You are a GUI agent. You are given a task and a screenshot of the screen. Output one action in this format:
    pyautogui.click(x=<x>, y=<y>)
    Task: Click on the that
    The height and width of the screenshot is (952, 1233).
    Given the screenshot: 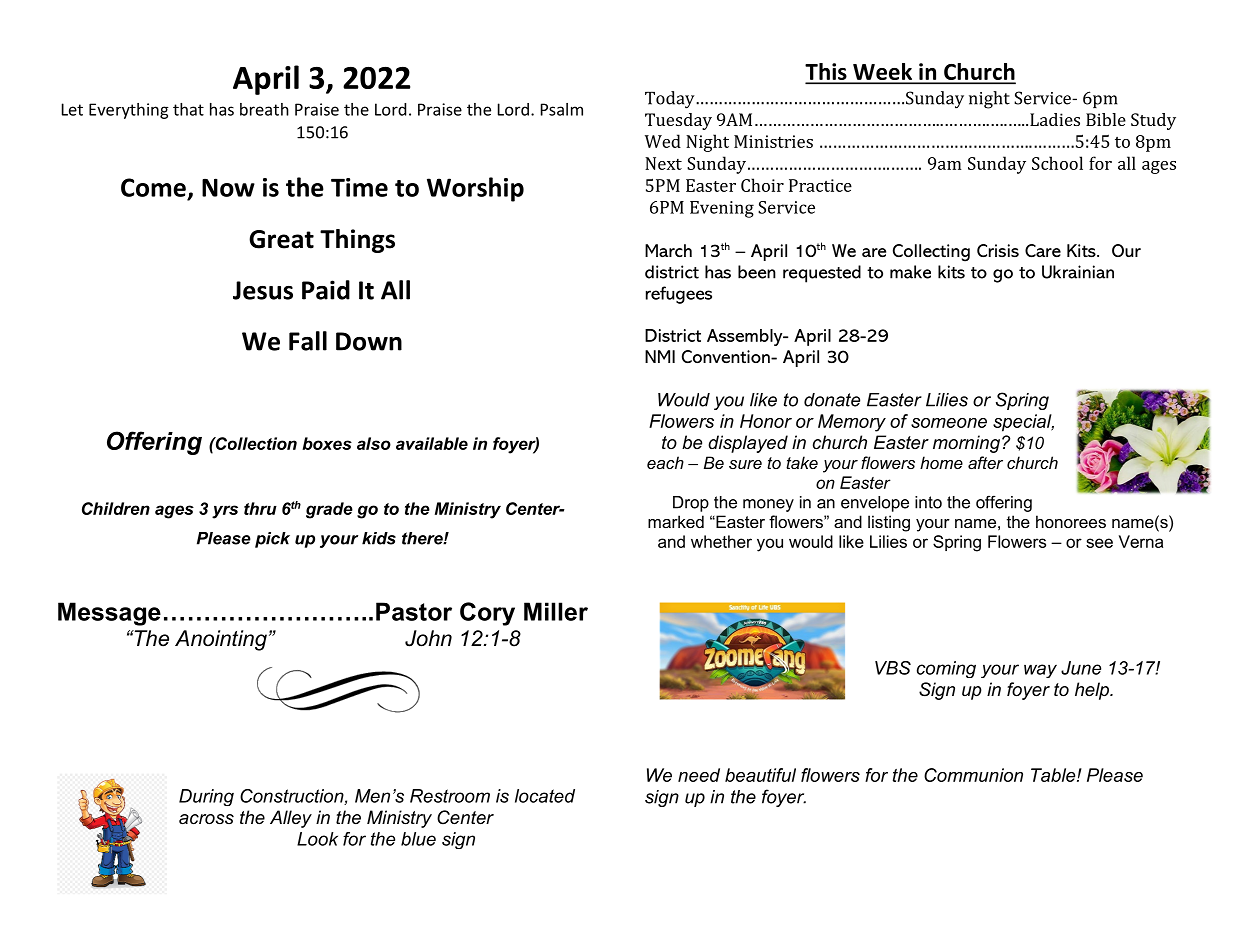 What is the action you would take?
    pyautogui.click(x=188, y=109)
